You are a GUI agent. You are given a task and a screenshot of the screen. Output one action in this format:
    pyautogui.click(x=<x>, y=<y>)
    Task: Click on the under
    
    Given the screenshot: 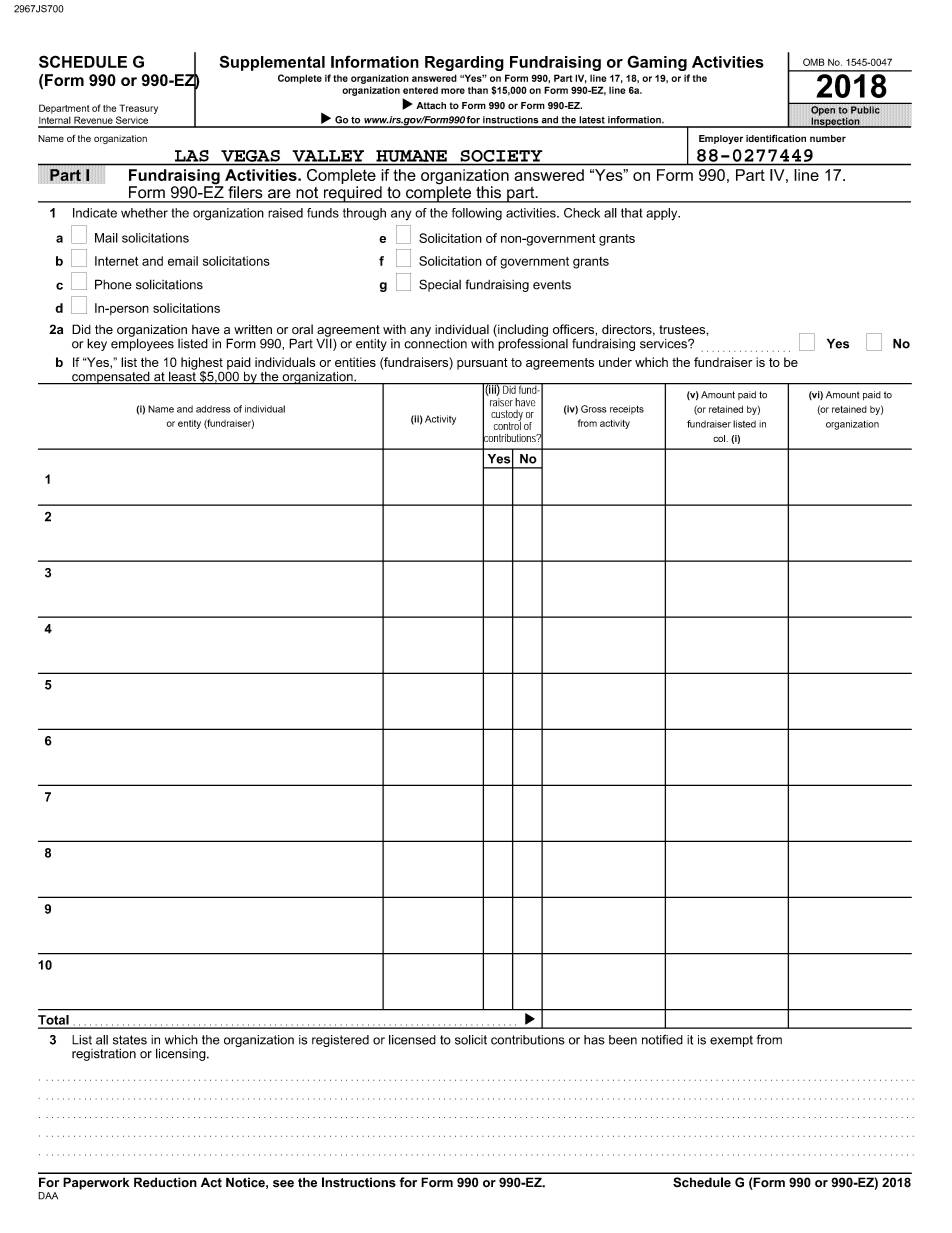 What is the action you would take?
    pyautogui.click(x=615, y=362)
